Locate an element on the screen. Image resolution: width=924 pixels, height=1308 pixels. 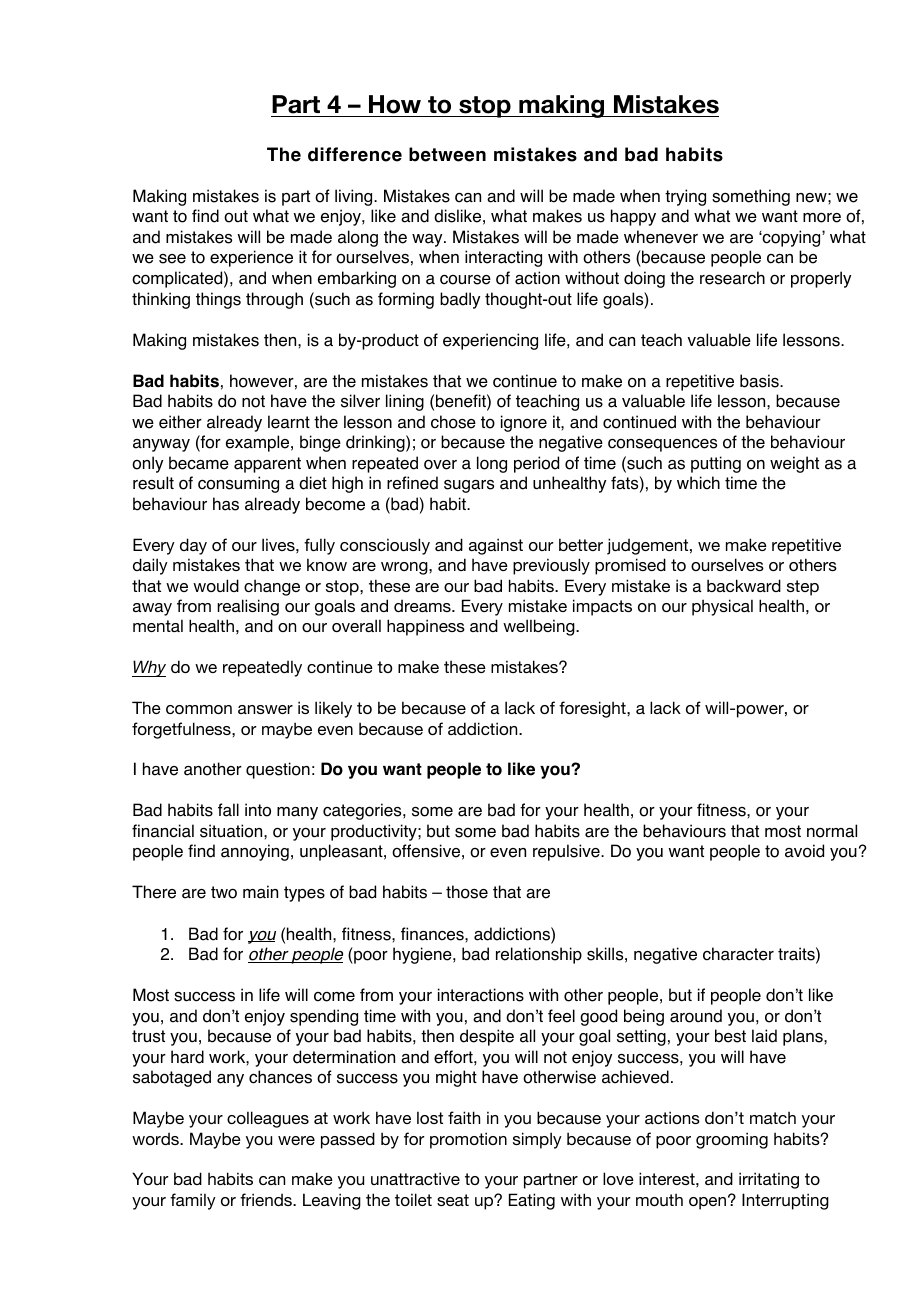
character is located at coordinates (738, 954).
